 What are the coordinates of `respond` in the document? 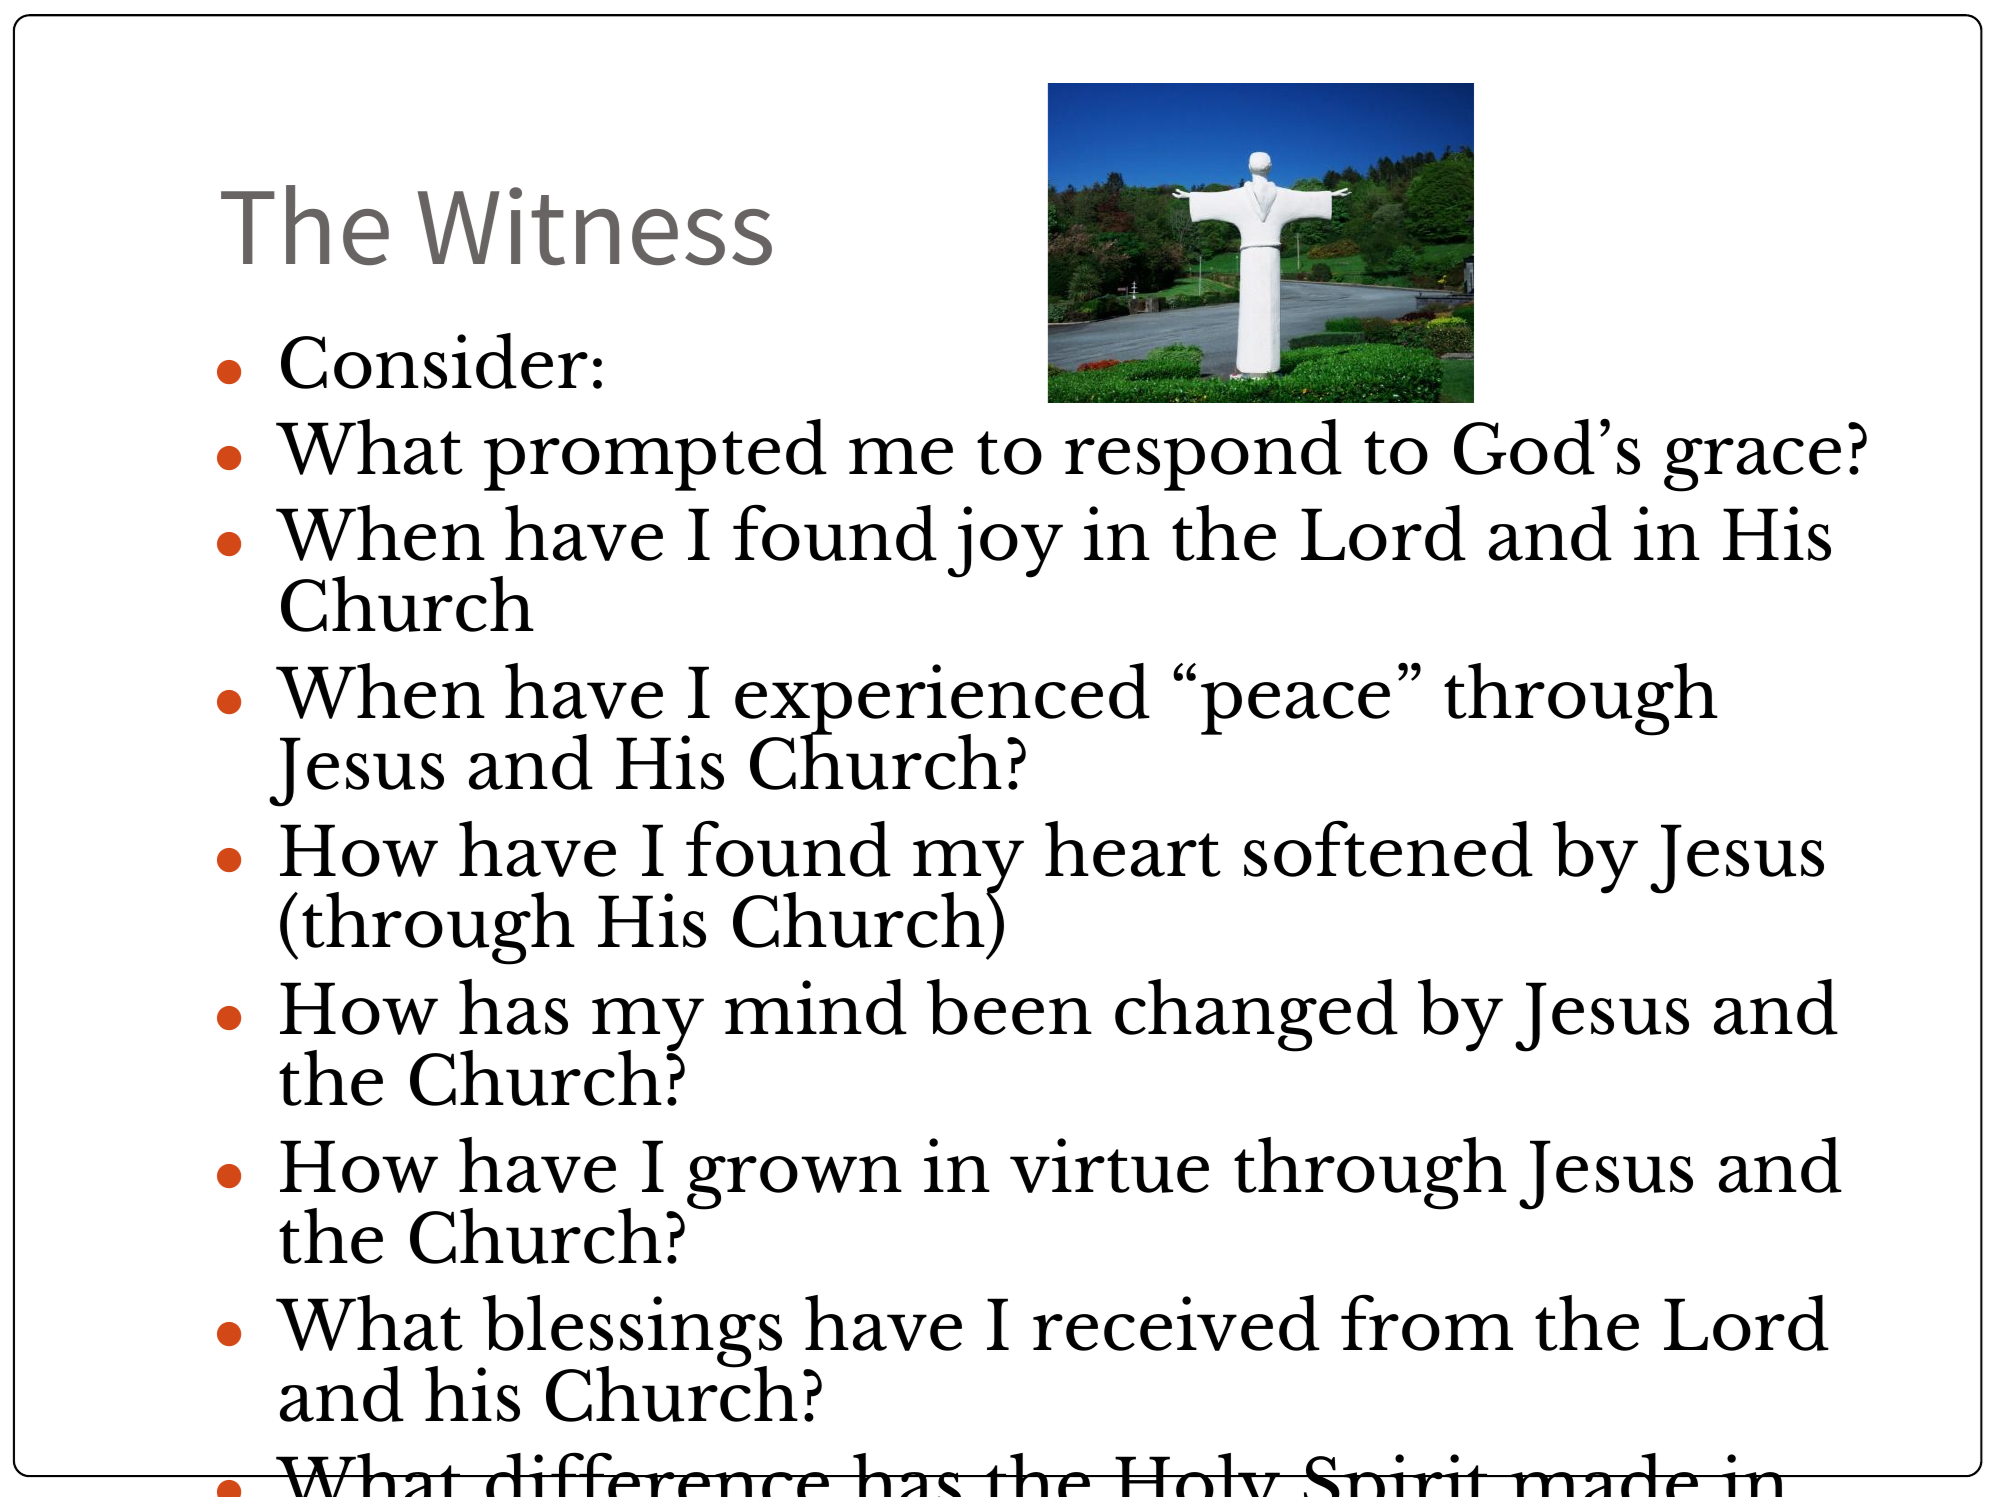 It's located at (1203, 455).
